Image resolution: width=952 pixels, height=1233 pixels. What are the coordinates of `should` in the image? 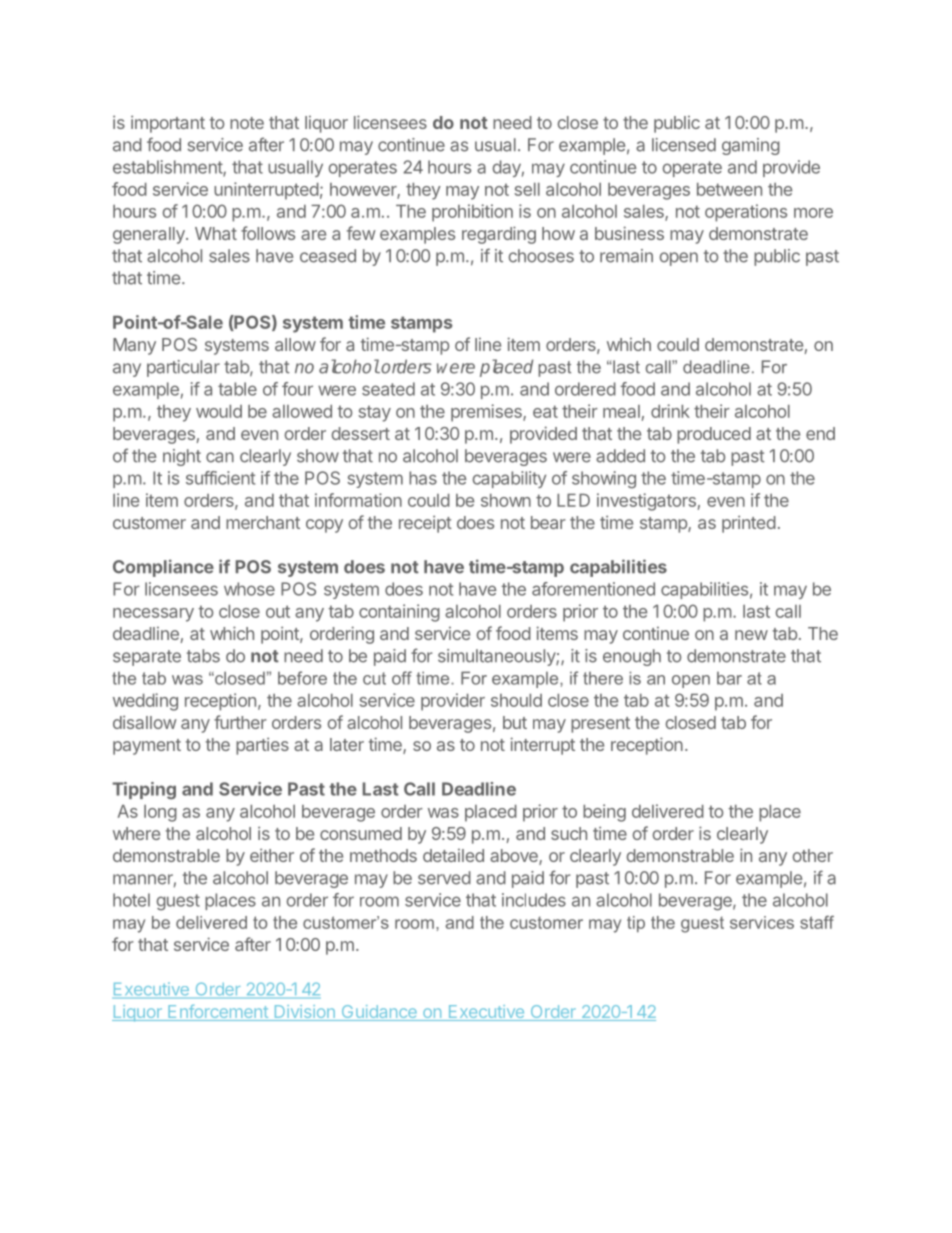 It's located at (516, 700).
